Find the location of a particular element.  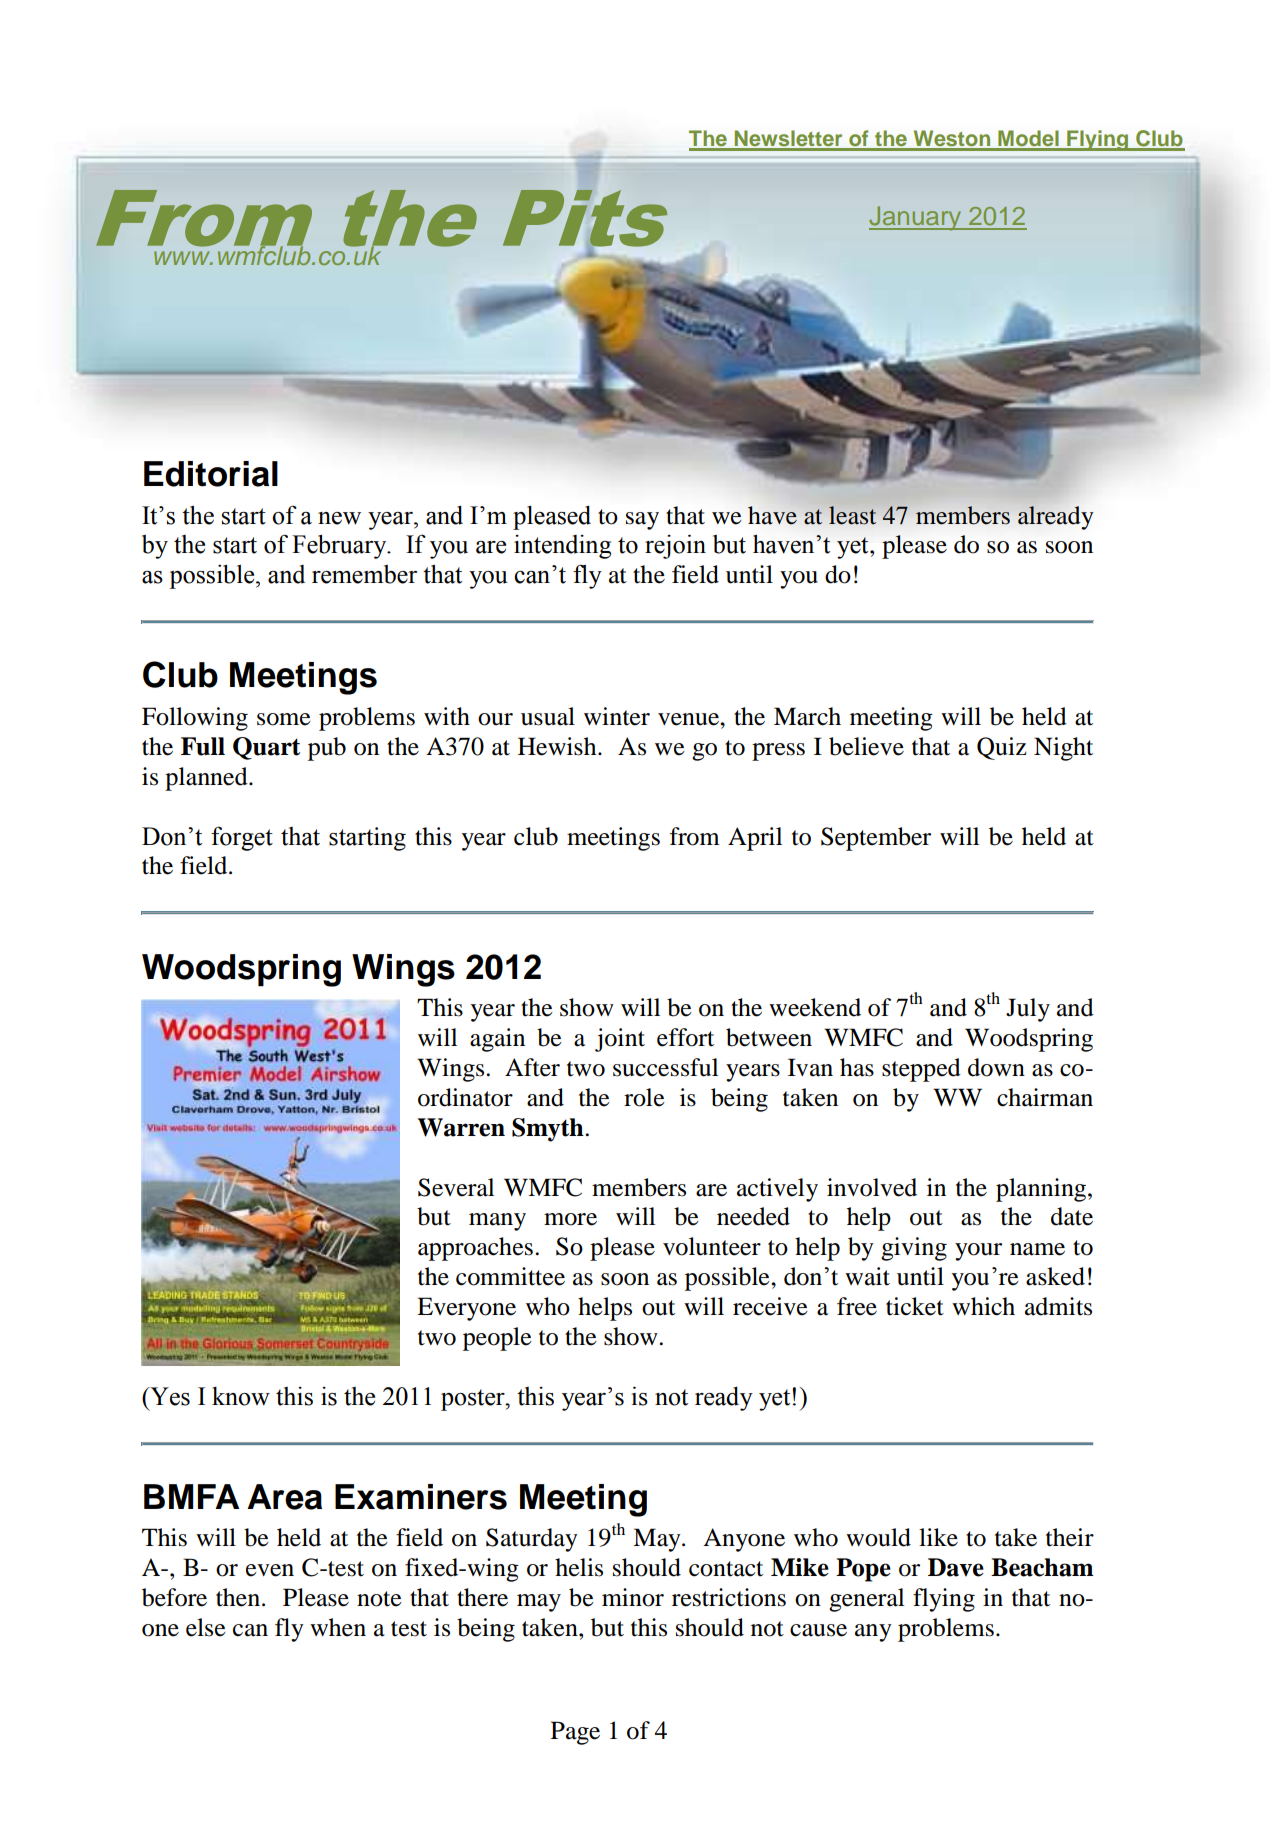

forget is located at coordinates (242, 838).
